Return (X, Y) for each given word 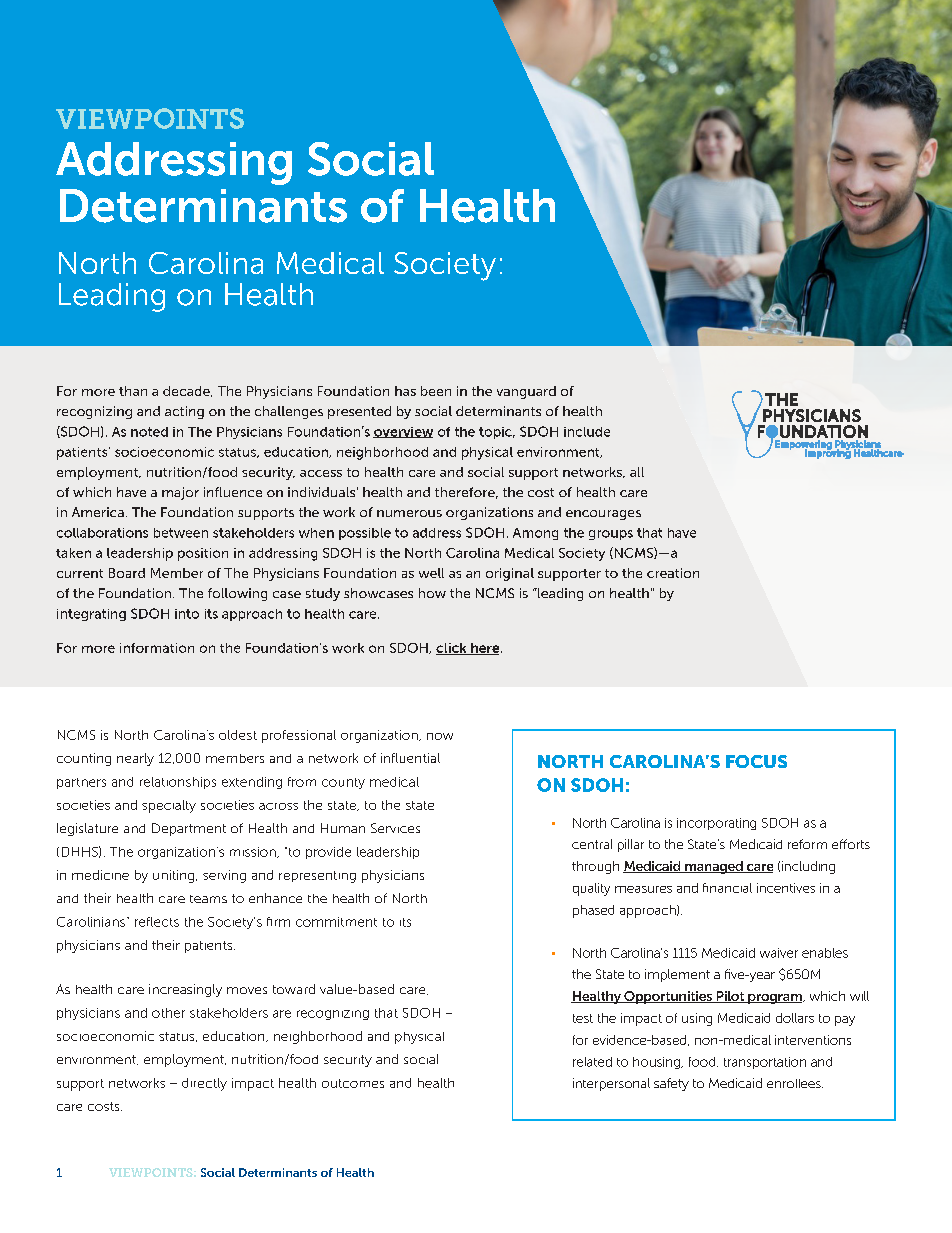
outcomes (353, 1083)
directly (204, 1084)
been (436, 391)
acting (184, 412)
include (587, 432)
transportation (765, 1063)
